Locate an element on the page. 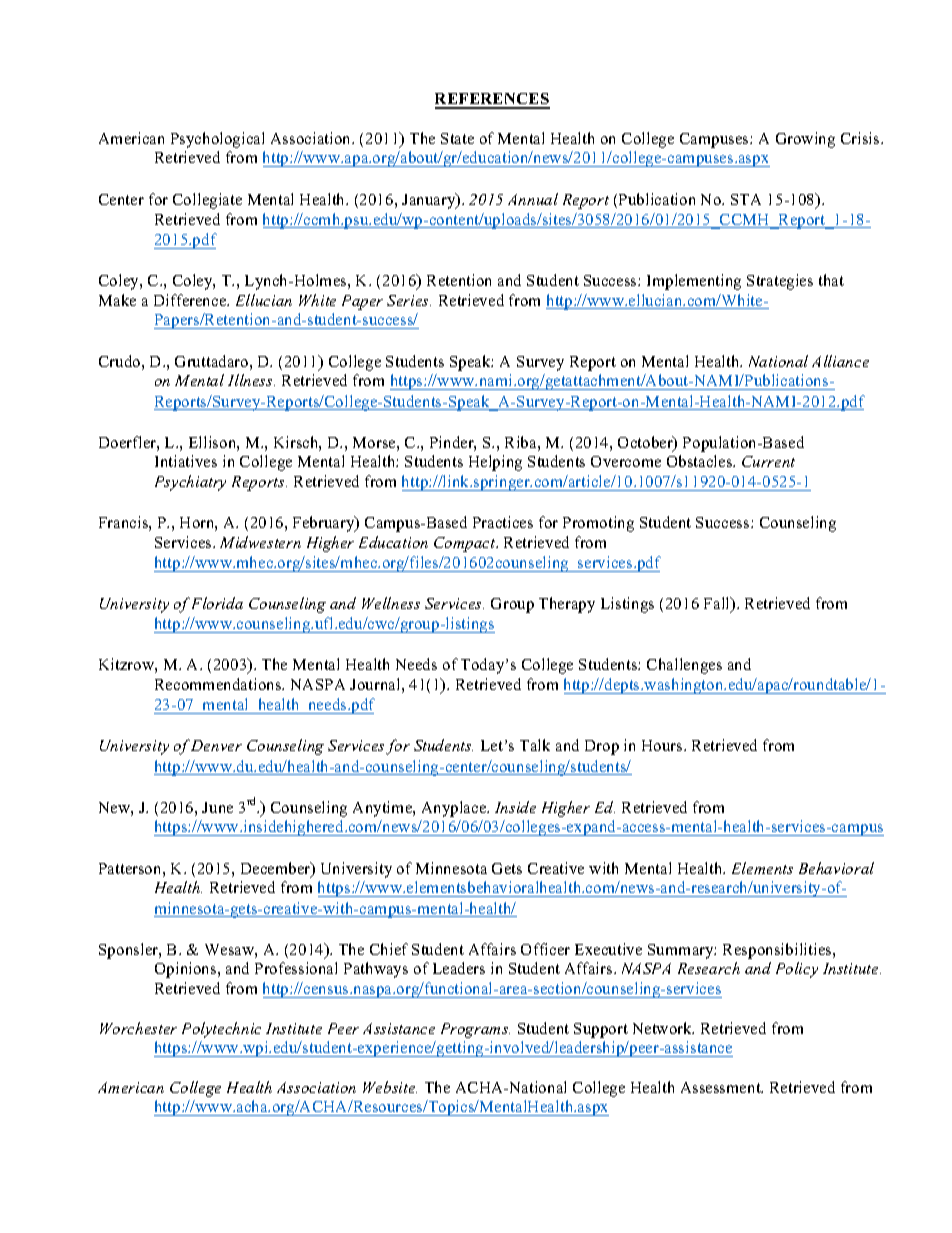  Denver is located at coordinates (216, 745).
